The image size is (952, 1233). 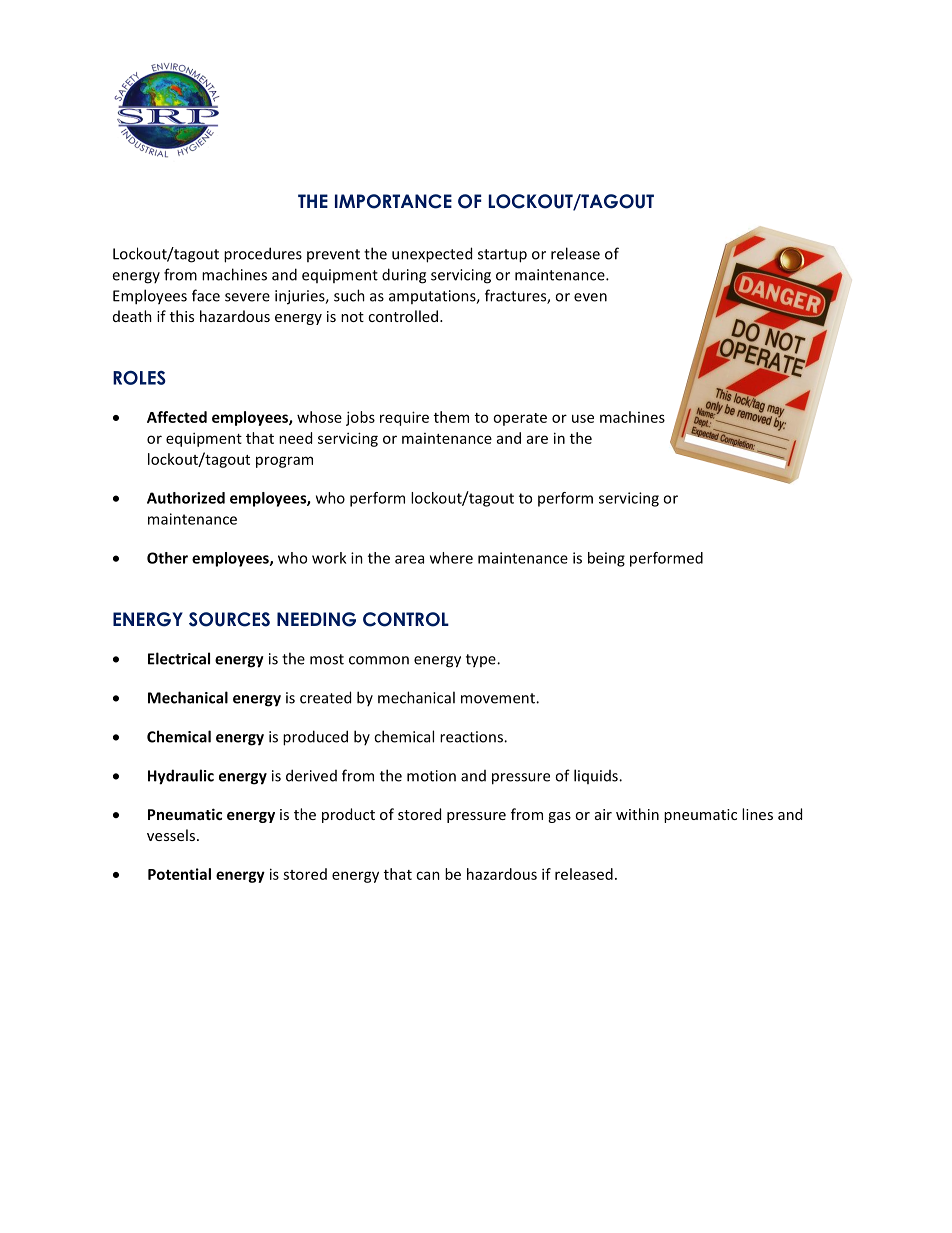 I want to click on being, so click(x=606, y=559).
